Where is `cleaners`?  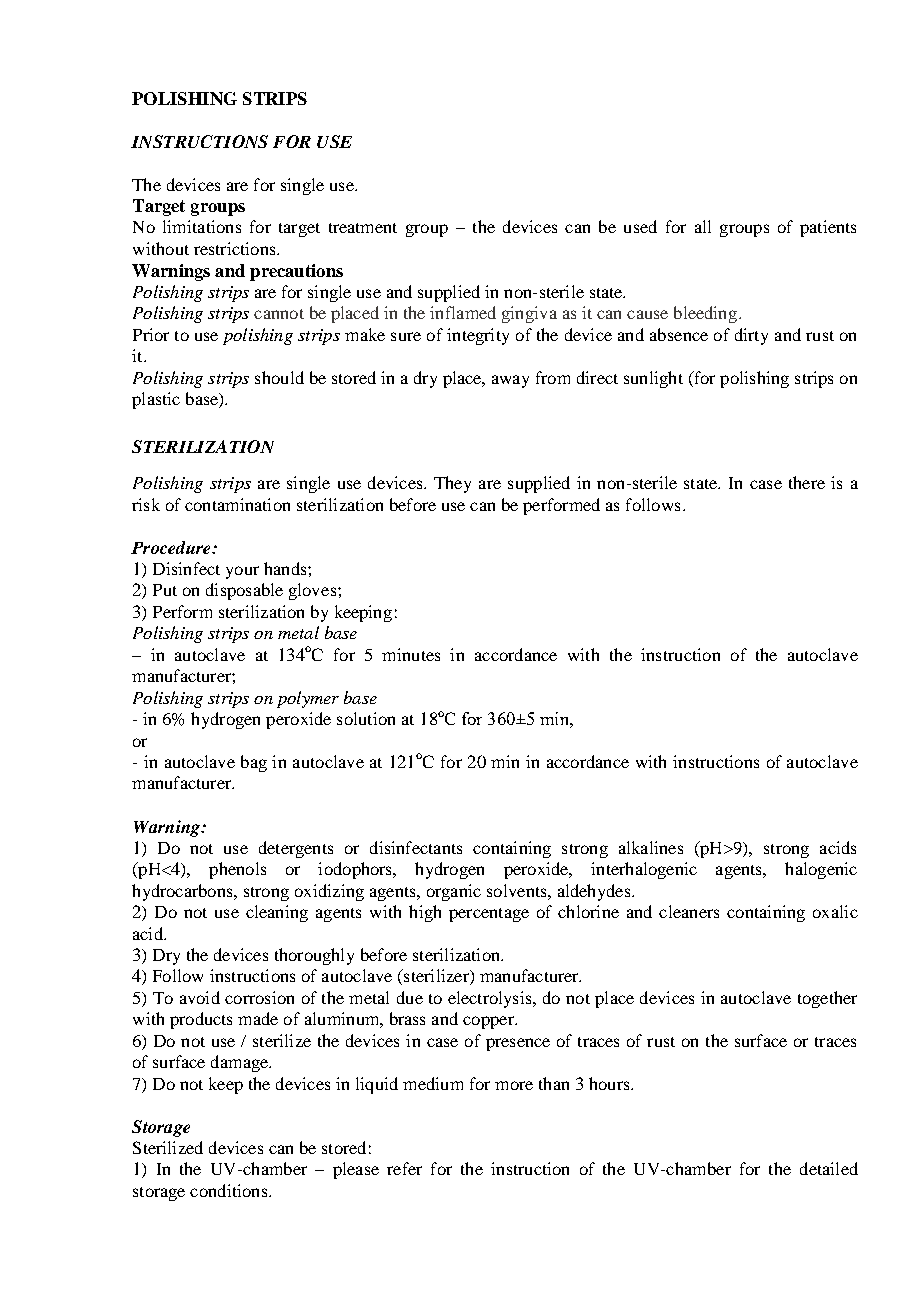
cleaners is located at coordinates (689, 911).
